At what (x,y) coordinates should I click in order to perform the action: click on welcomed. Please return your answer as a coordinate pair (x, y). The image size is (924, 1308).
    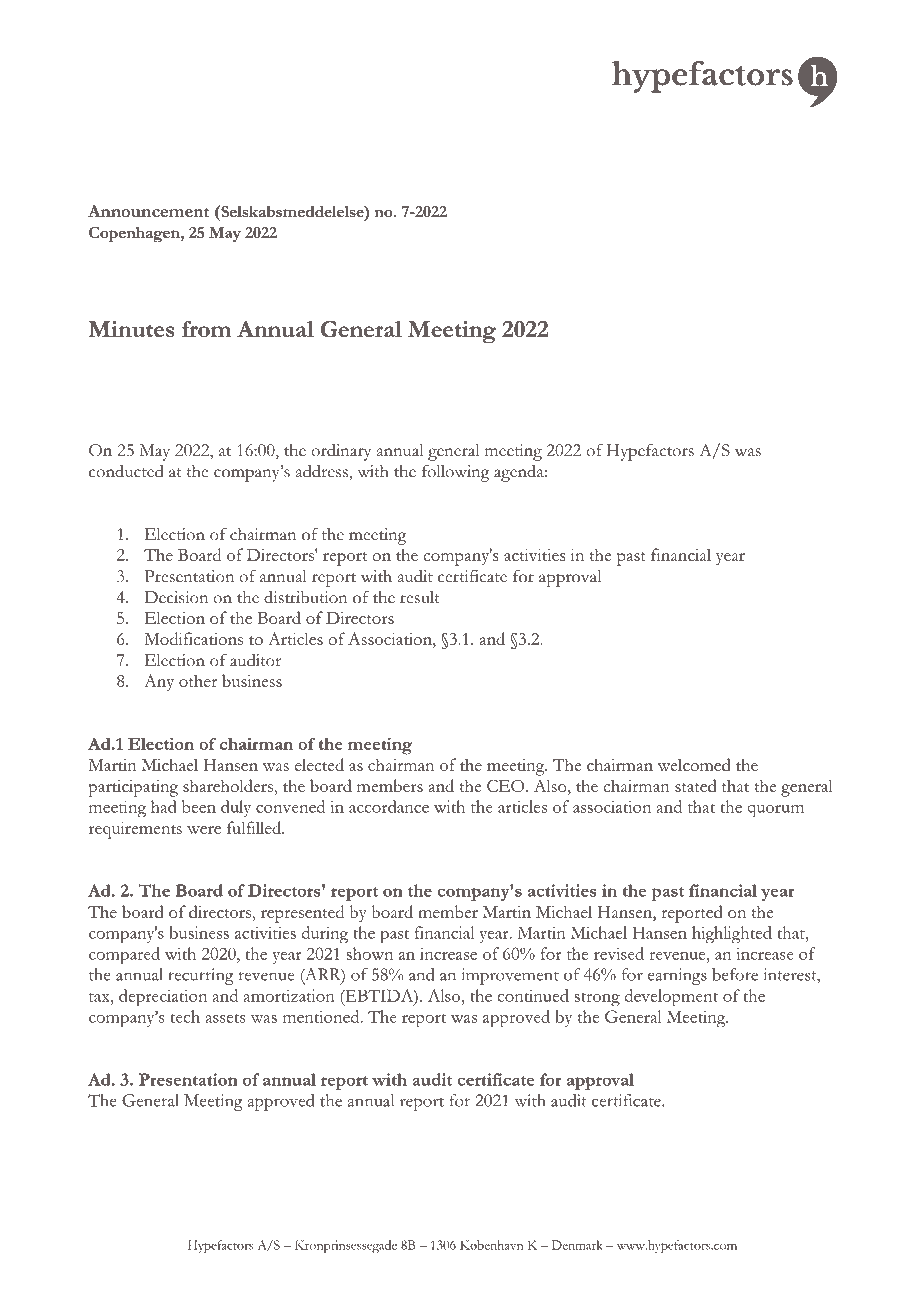
    Looking at the image, I should click on (694, 764).
